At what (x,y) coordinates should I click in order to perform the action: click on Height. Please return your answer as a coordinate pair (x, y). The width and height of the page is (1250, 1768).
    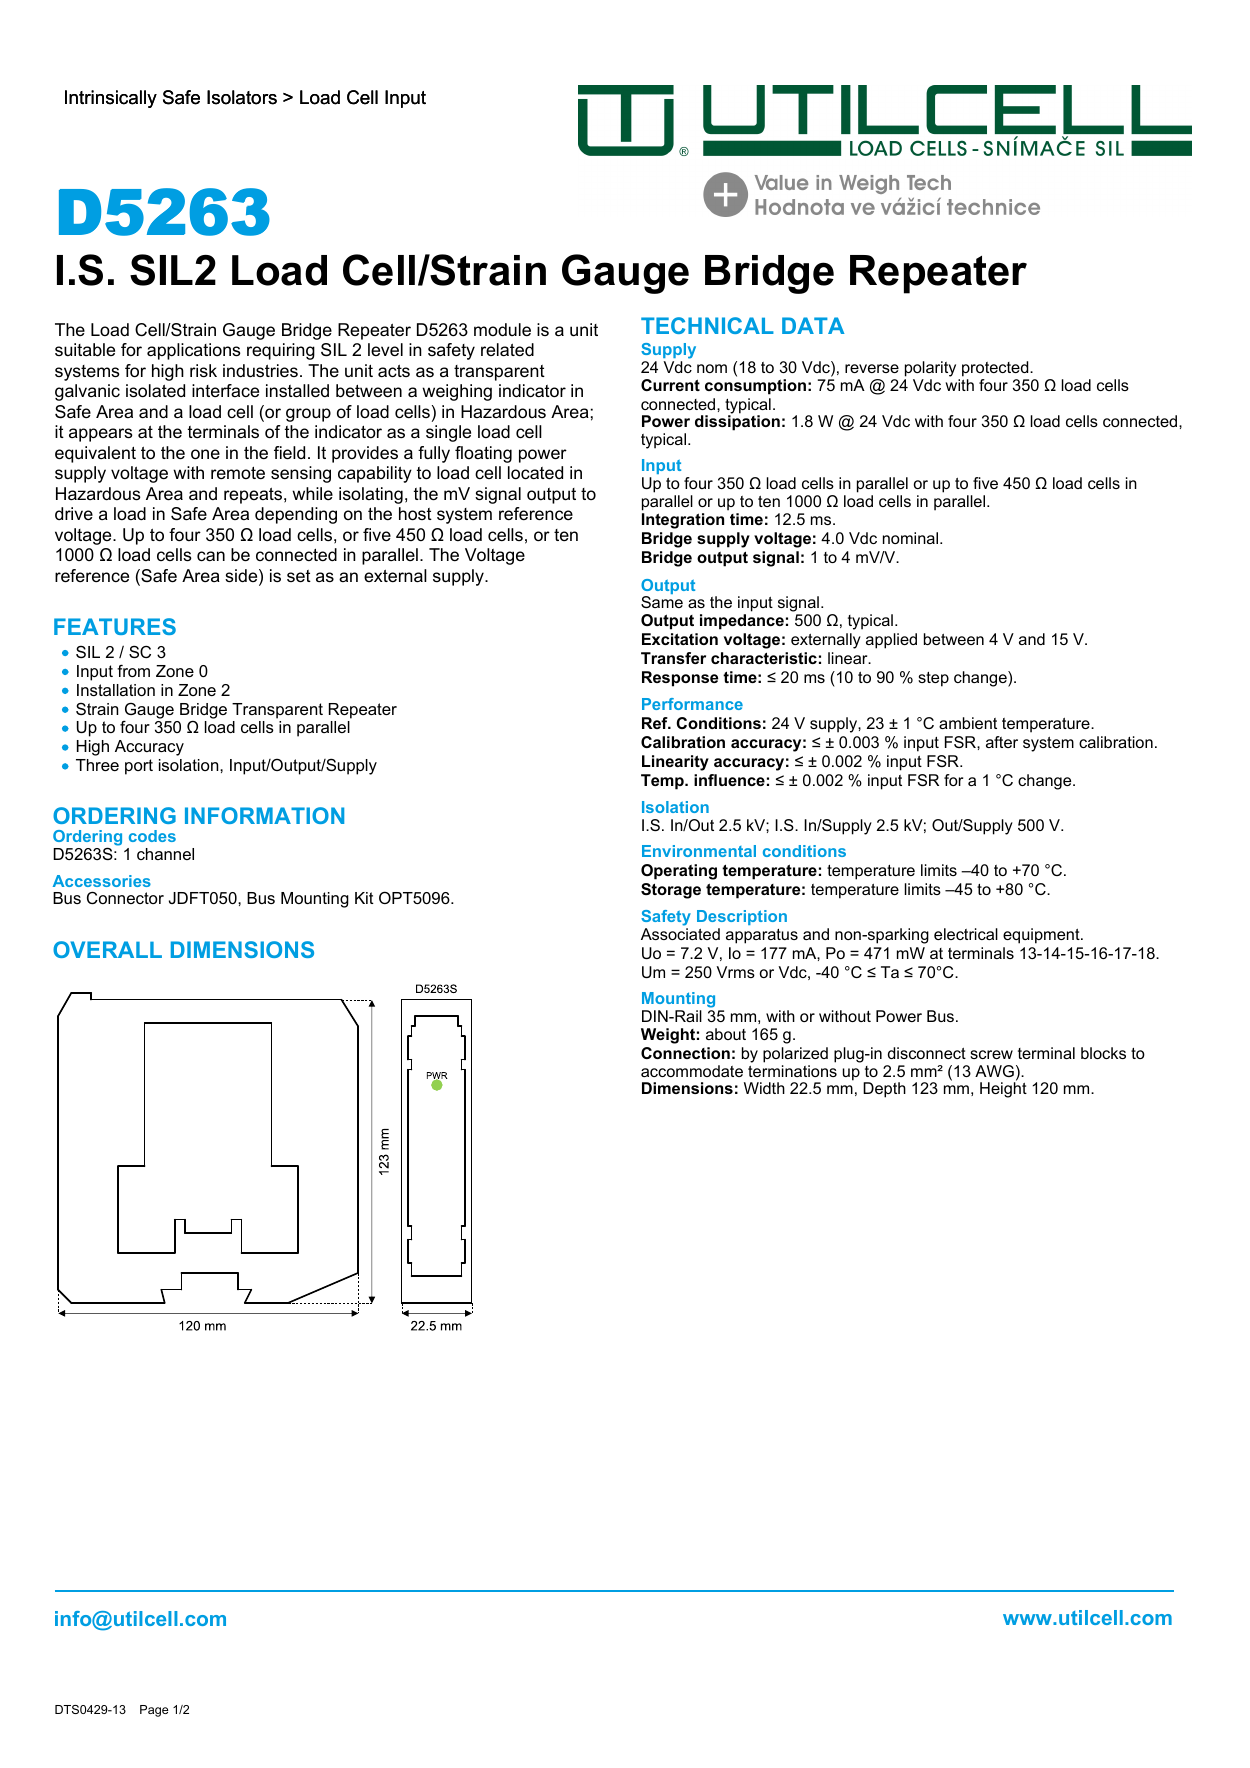
    Looking at the image, I should click on (1003, 1090).
